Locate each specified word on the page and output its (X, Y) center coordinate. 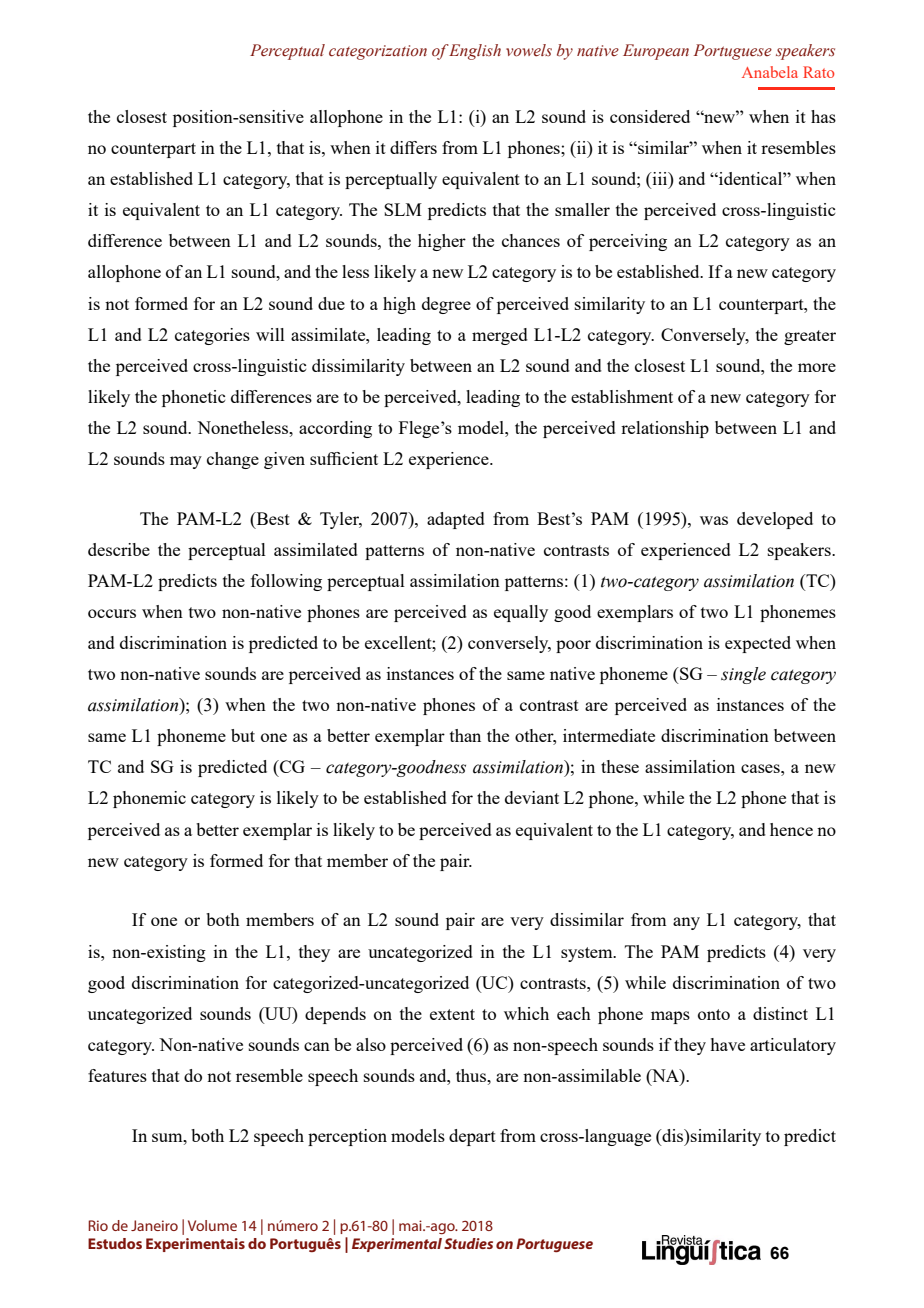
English (474, 52)
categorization (378, 52)
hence (791, 829)
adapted (456, 520)
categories (212, 336)
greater (810, 337)
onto (714, 1014)
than (465, 735)
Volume (212, 1225)
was (714, 520)
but (243, 735)
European (656, 52)
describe (119, 549)
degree (446, 305)
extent (452, 1014)
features (117, 1075)
